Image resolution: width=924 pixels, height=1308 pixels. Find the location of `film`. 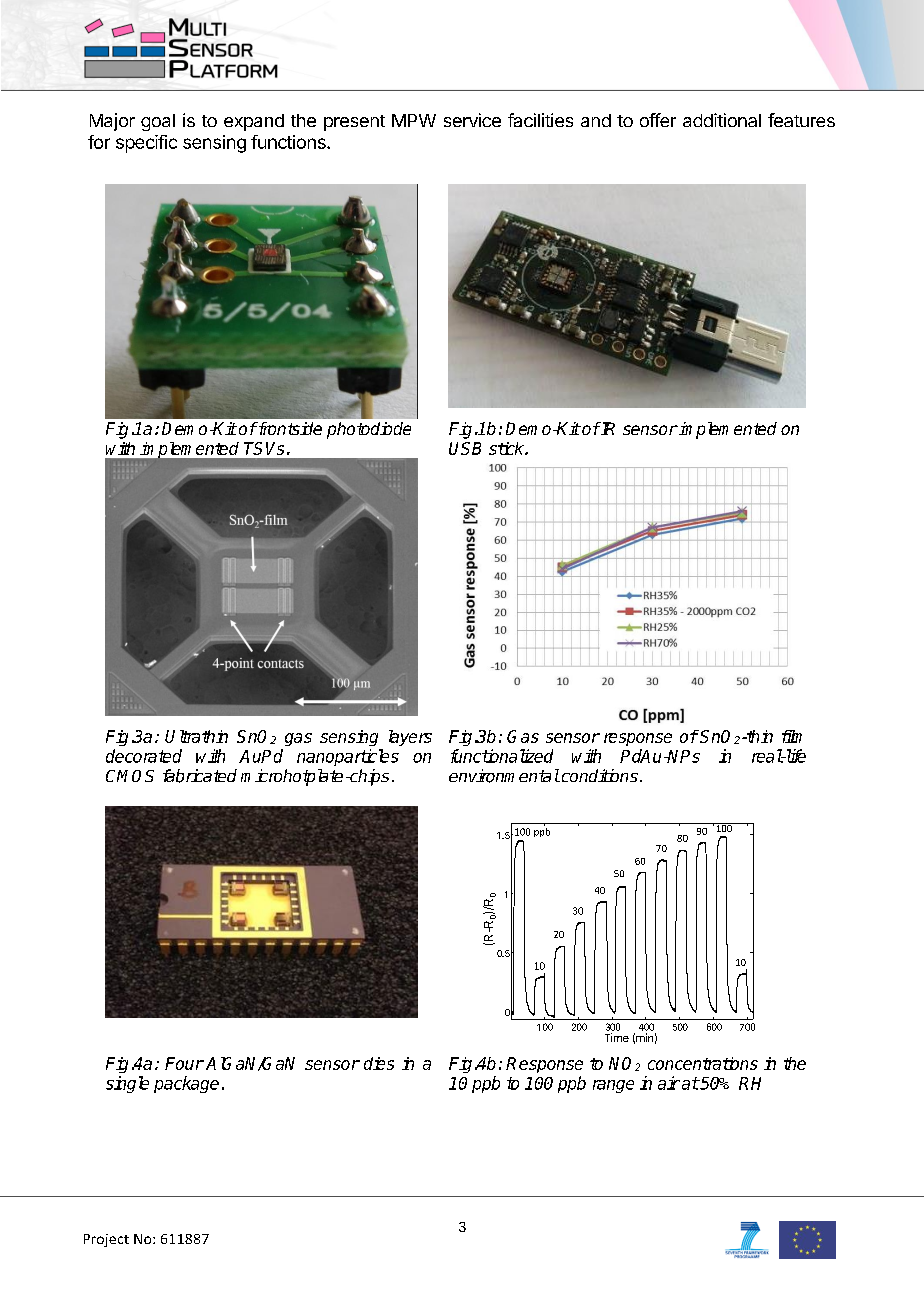

film is located at coordinates (792, 736).
